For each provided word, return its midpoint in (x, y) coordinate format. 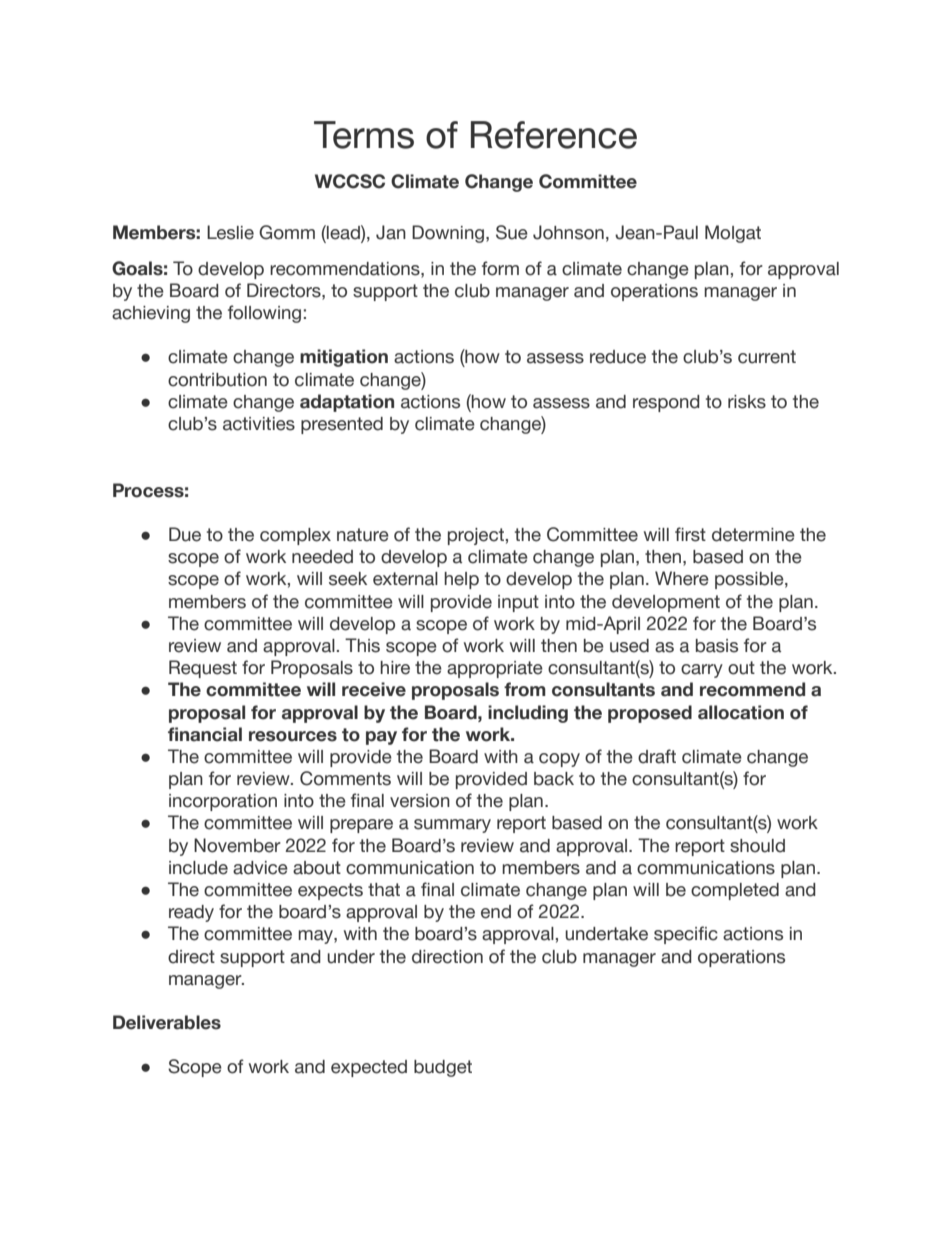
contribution (217, 380)
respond (666, 403)
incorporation (223, 802)
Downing (448, 234)
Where (682, 578)
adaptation (347, 403)
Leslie (230, 232)
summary (452, 826)
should (757, 846)
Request (203, 669)
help (461, 580)
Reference (554, 135)
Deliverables (167, 1022)
